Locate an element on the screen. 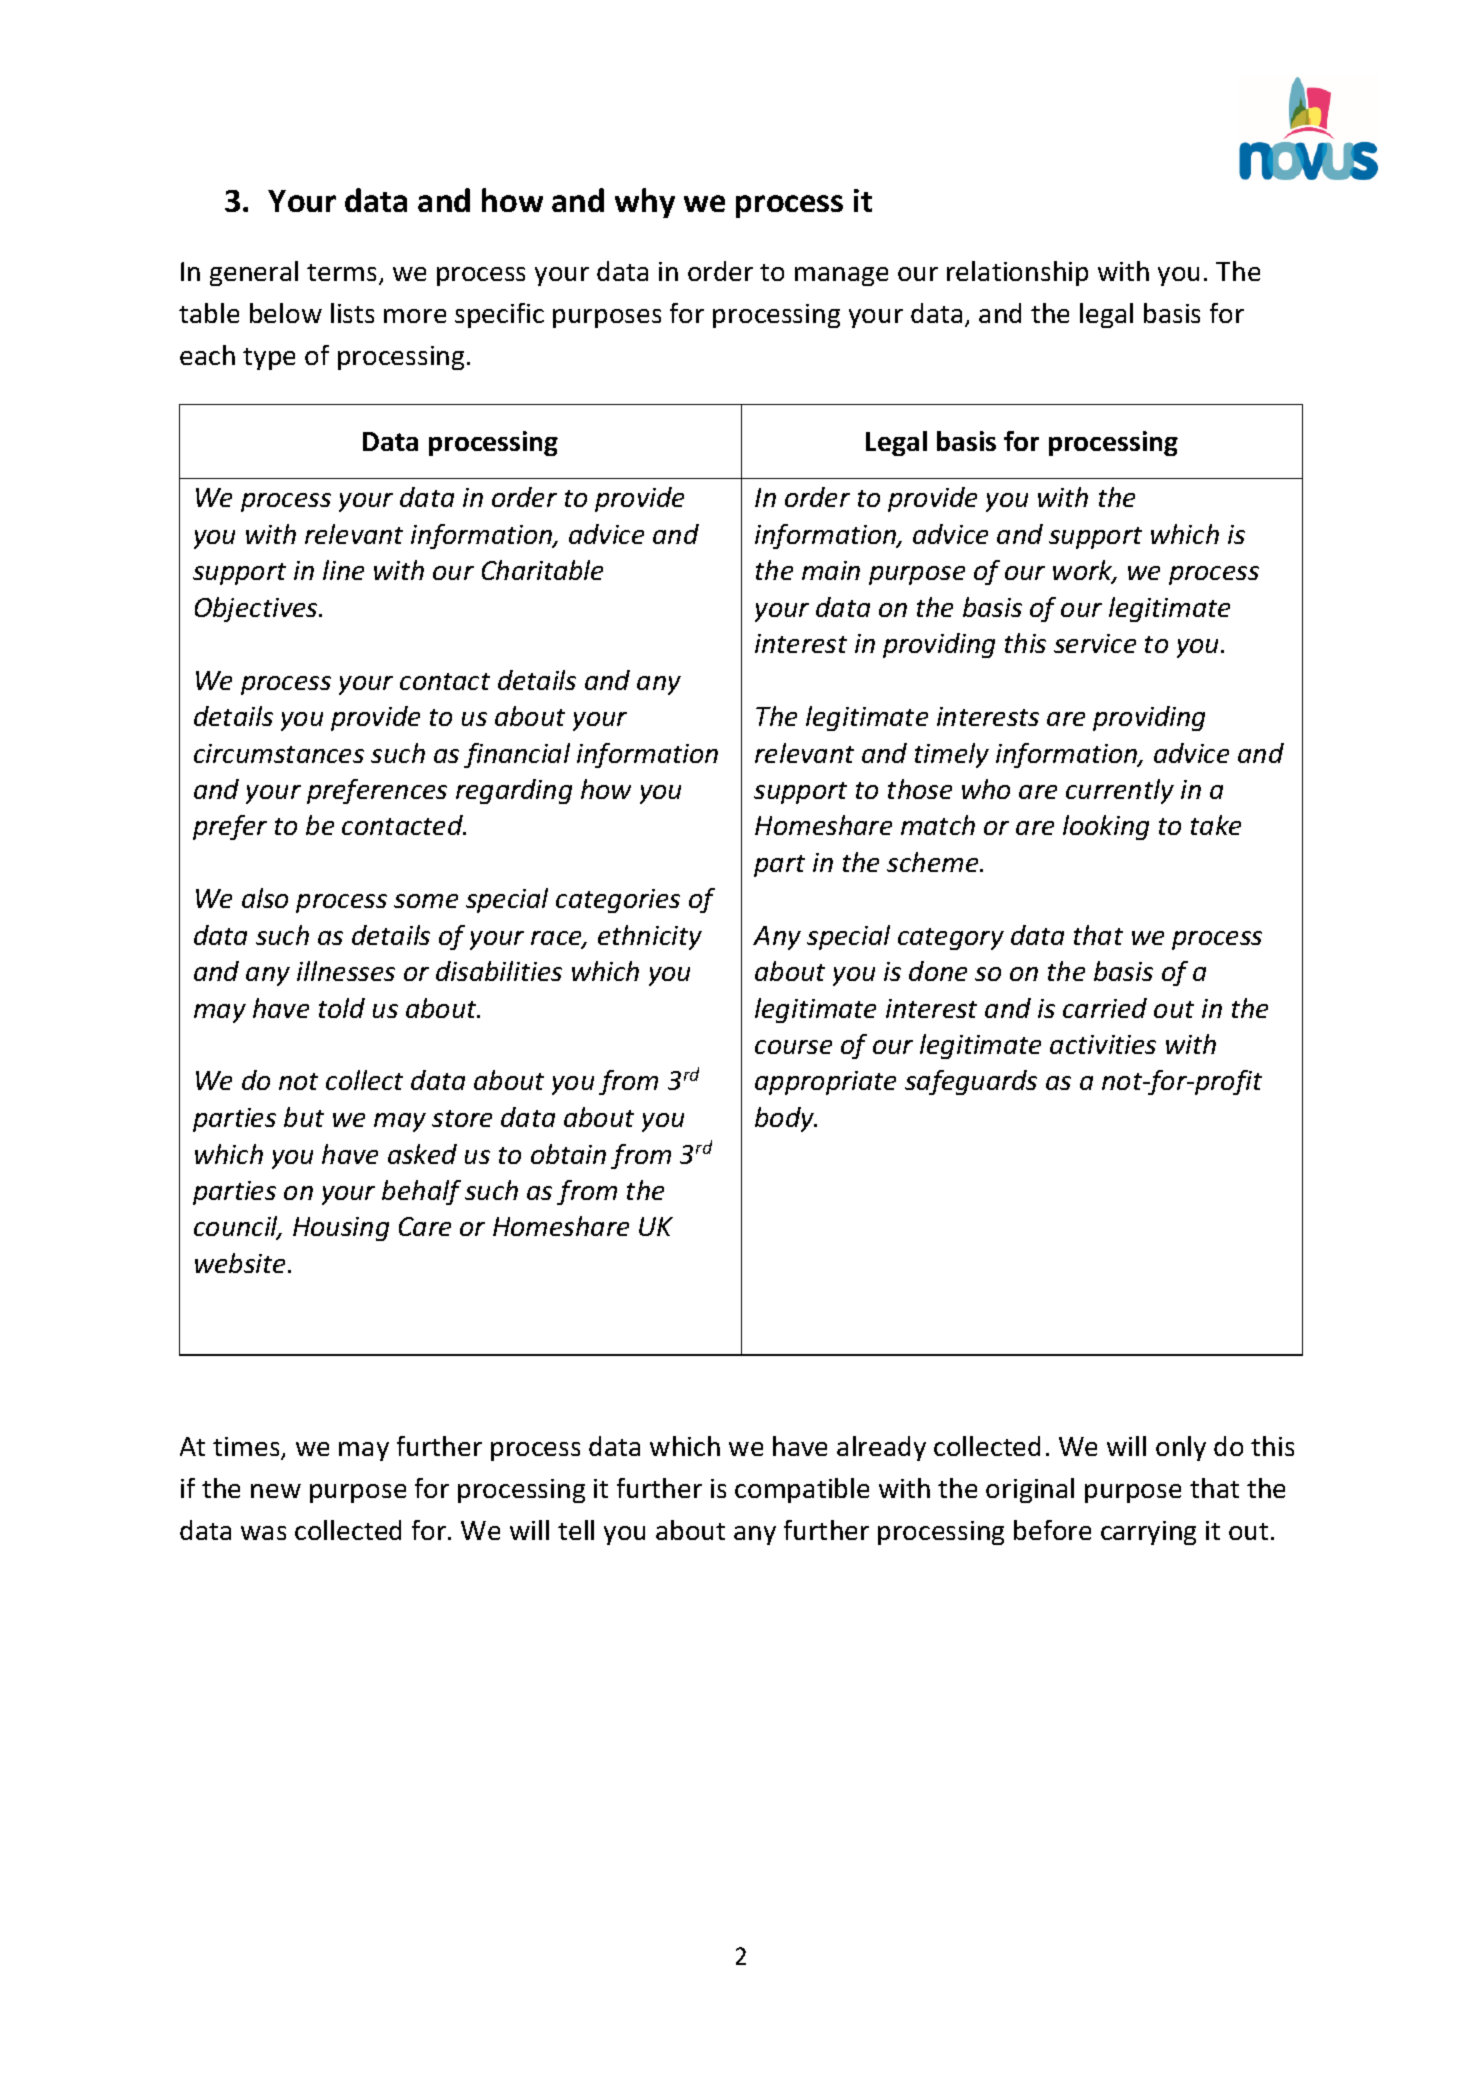  main is located at coordinates (831, 570).
